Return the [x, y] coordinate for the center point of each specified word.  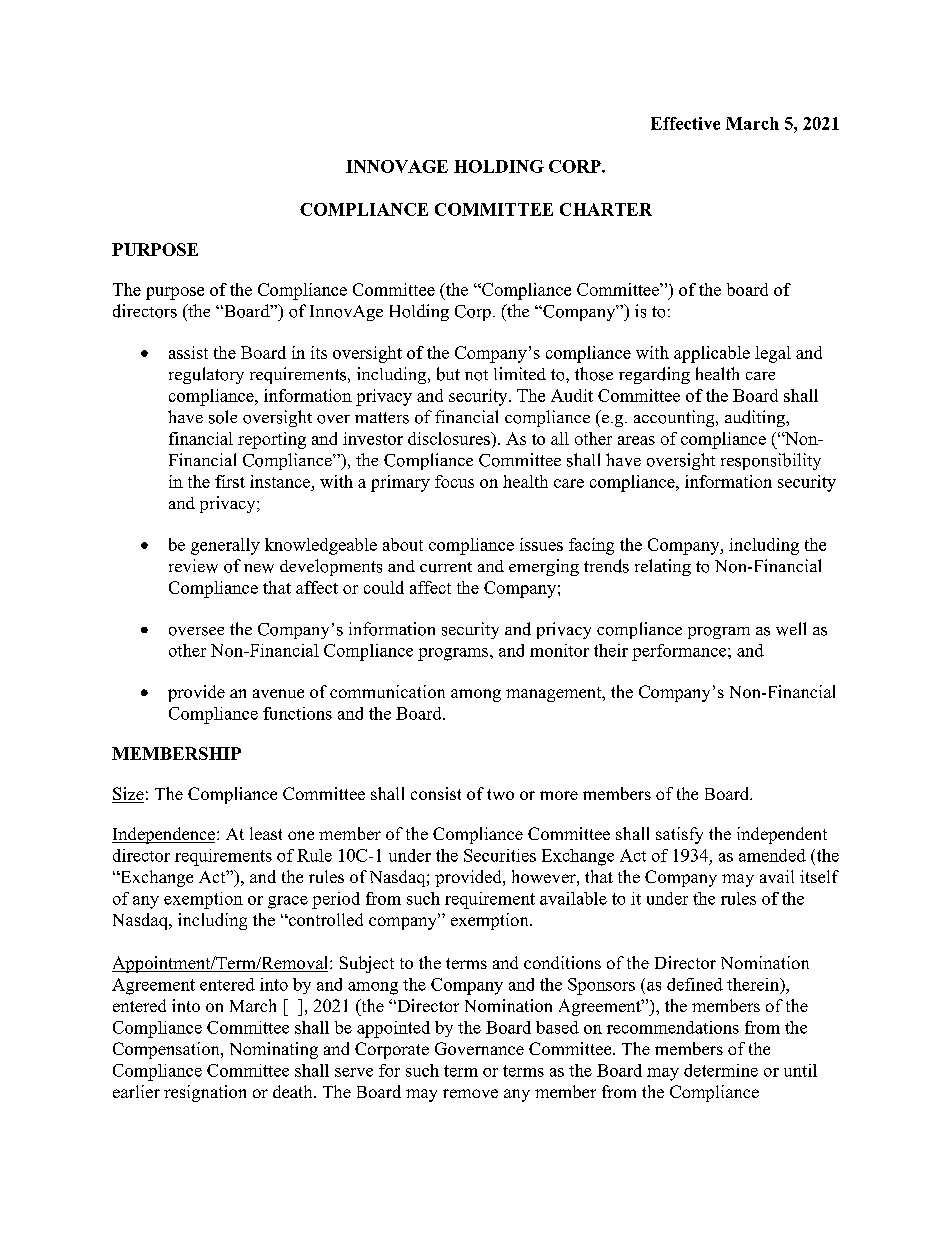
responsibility [771, 461]
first [230, 481]
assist [188, 352]
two [500, 794]
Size [128, 795]
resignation [205, 1093]
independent [782, 835]
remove [470, 1093]
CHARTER [606, 209]
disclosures [450, 438]
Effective [685, 123]
